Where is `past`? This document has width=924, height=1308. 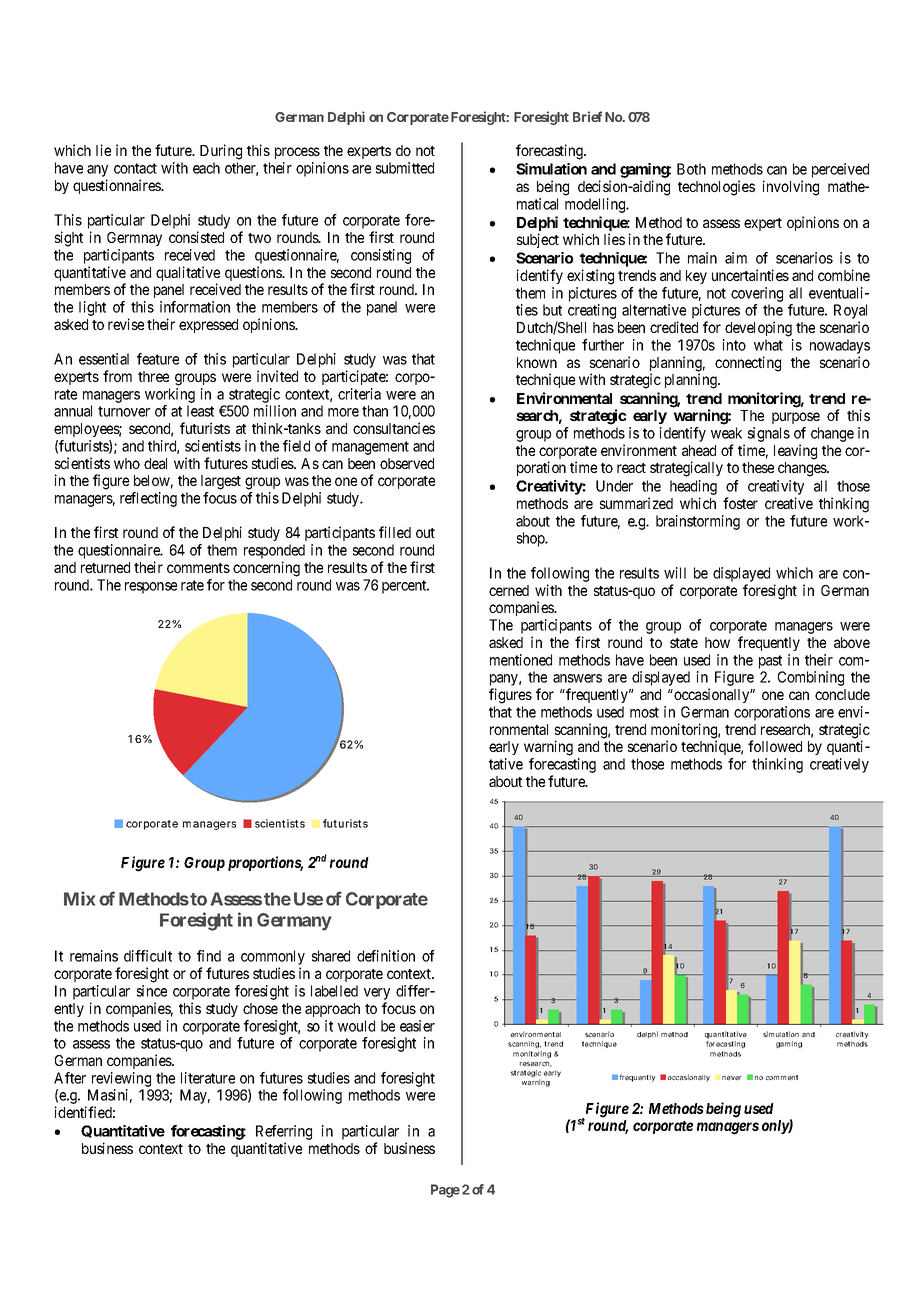 past is located at coordinates (770, 662).
